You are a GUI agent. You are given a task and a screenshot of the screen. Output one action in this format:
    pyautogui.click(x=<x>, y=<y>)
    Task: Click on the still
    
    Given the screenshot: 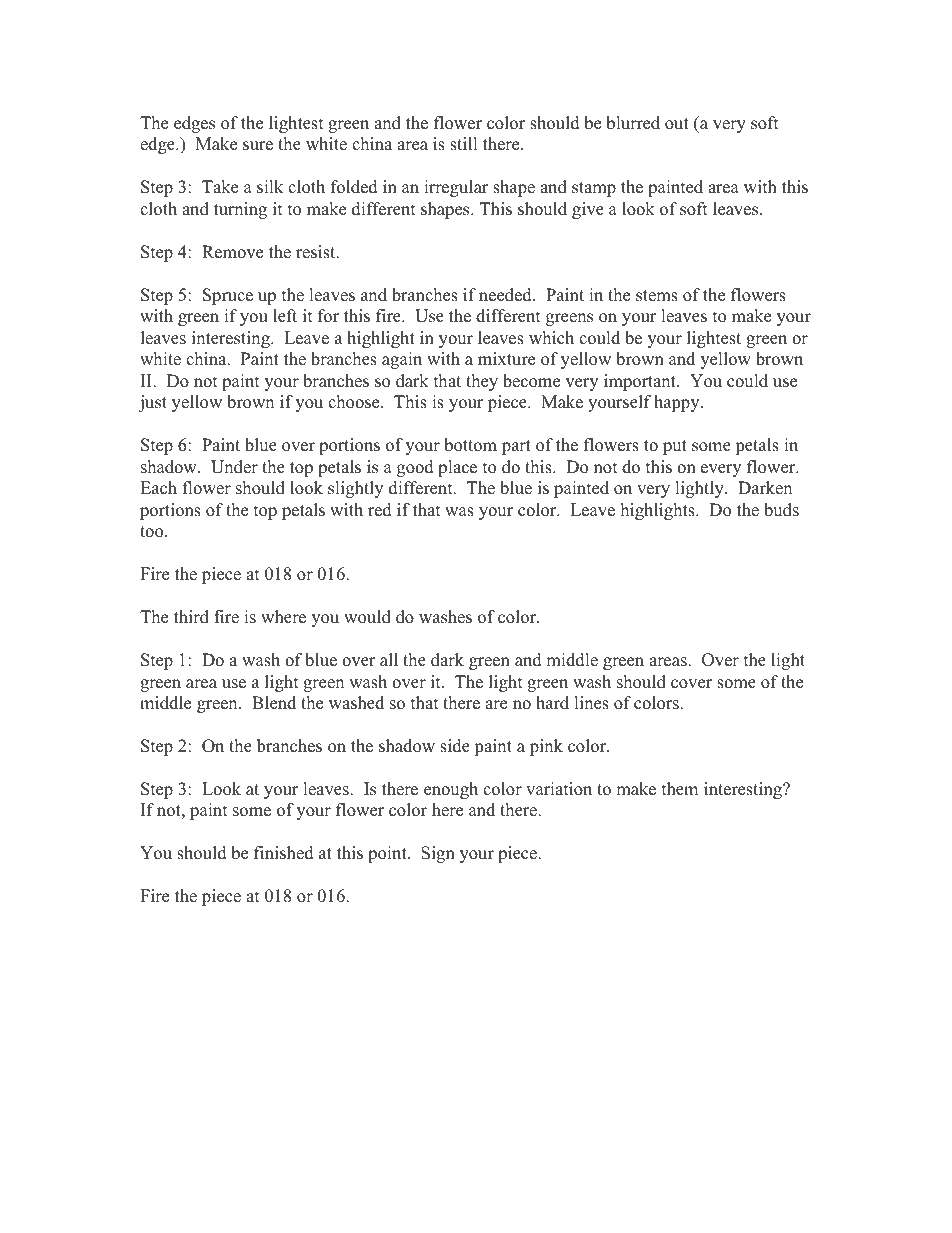 What is the action you would take?
    pyautogui.click(x=464, y=144)
